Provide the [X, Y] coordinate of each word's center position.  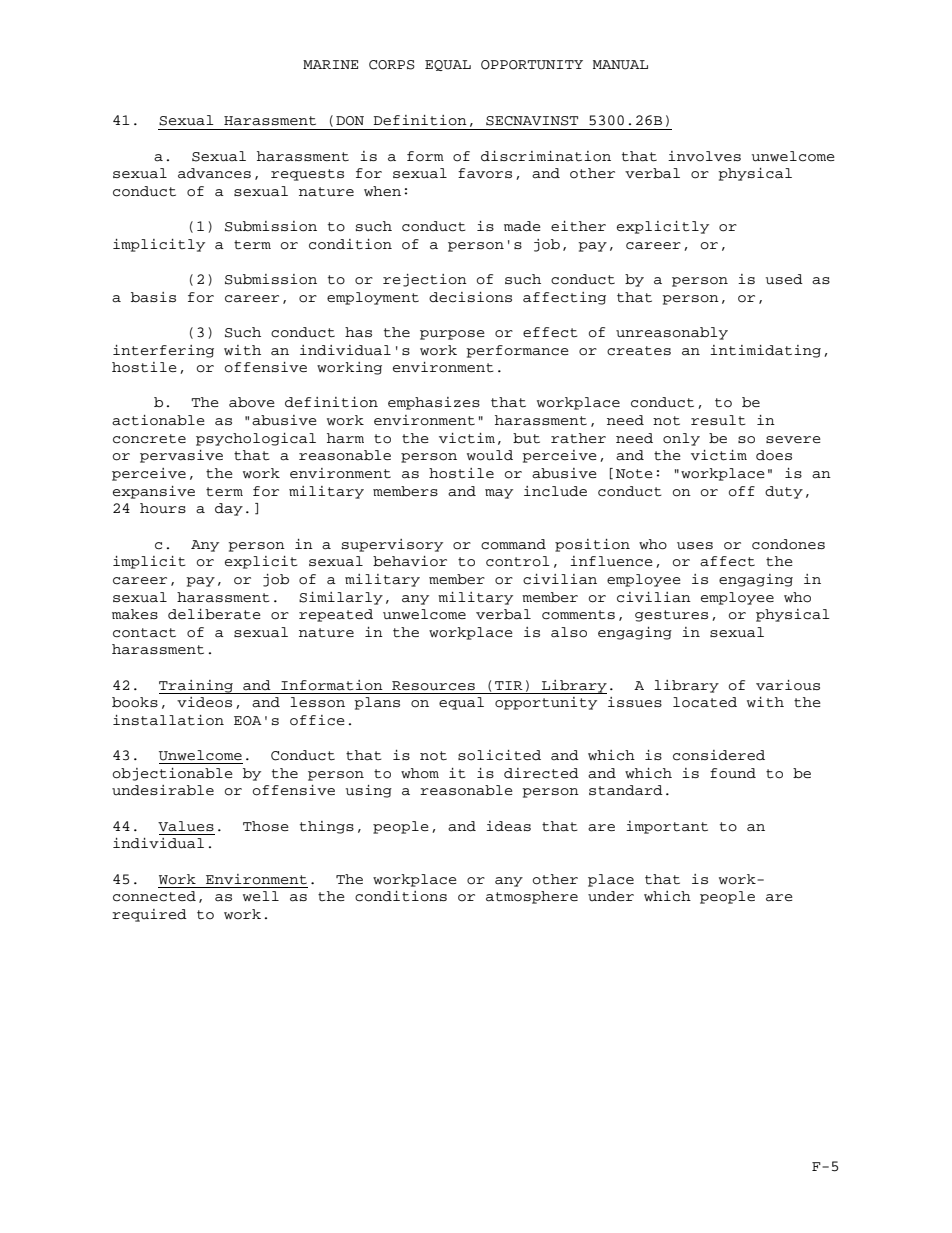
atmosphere [532, 897]
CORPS [392, 65]
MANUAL [620, 65]
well [261, 896]
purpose [452, 335]
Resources [433, 686]
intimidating [765, 351]
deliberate [214, 614]
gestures [671, 616]
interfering [163, 351]
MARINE [330, 64]
